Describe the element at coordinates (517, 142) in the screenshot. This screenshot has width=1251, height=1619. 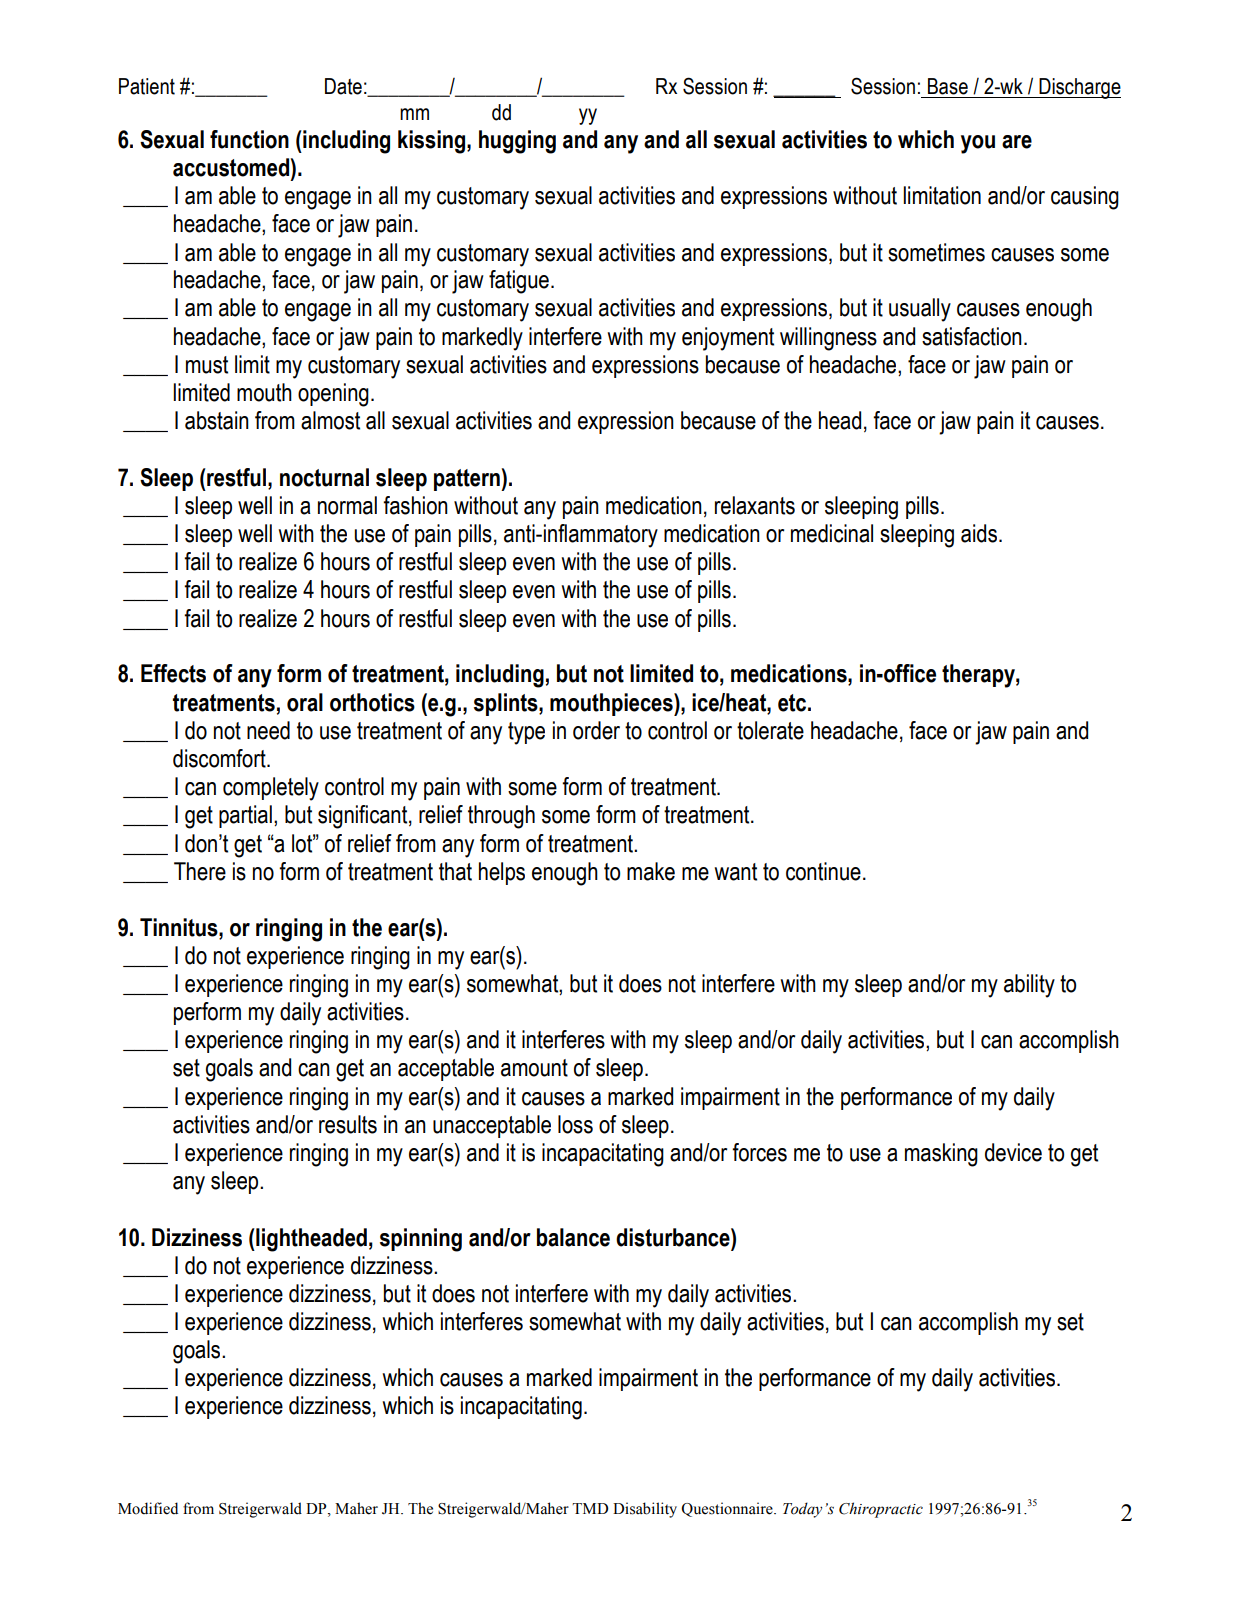
I see `hugging` at that location.
